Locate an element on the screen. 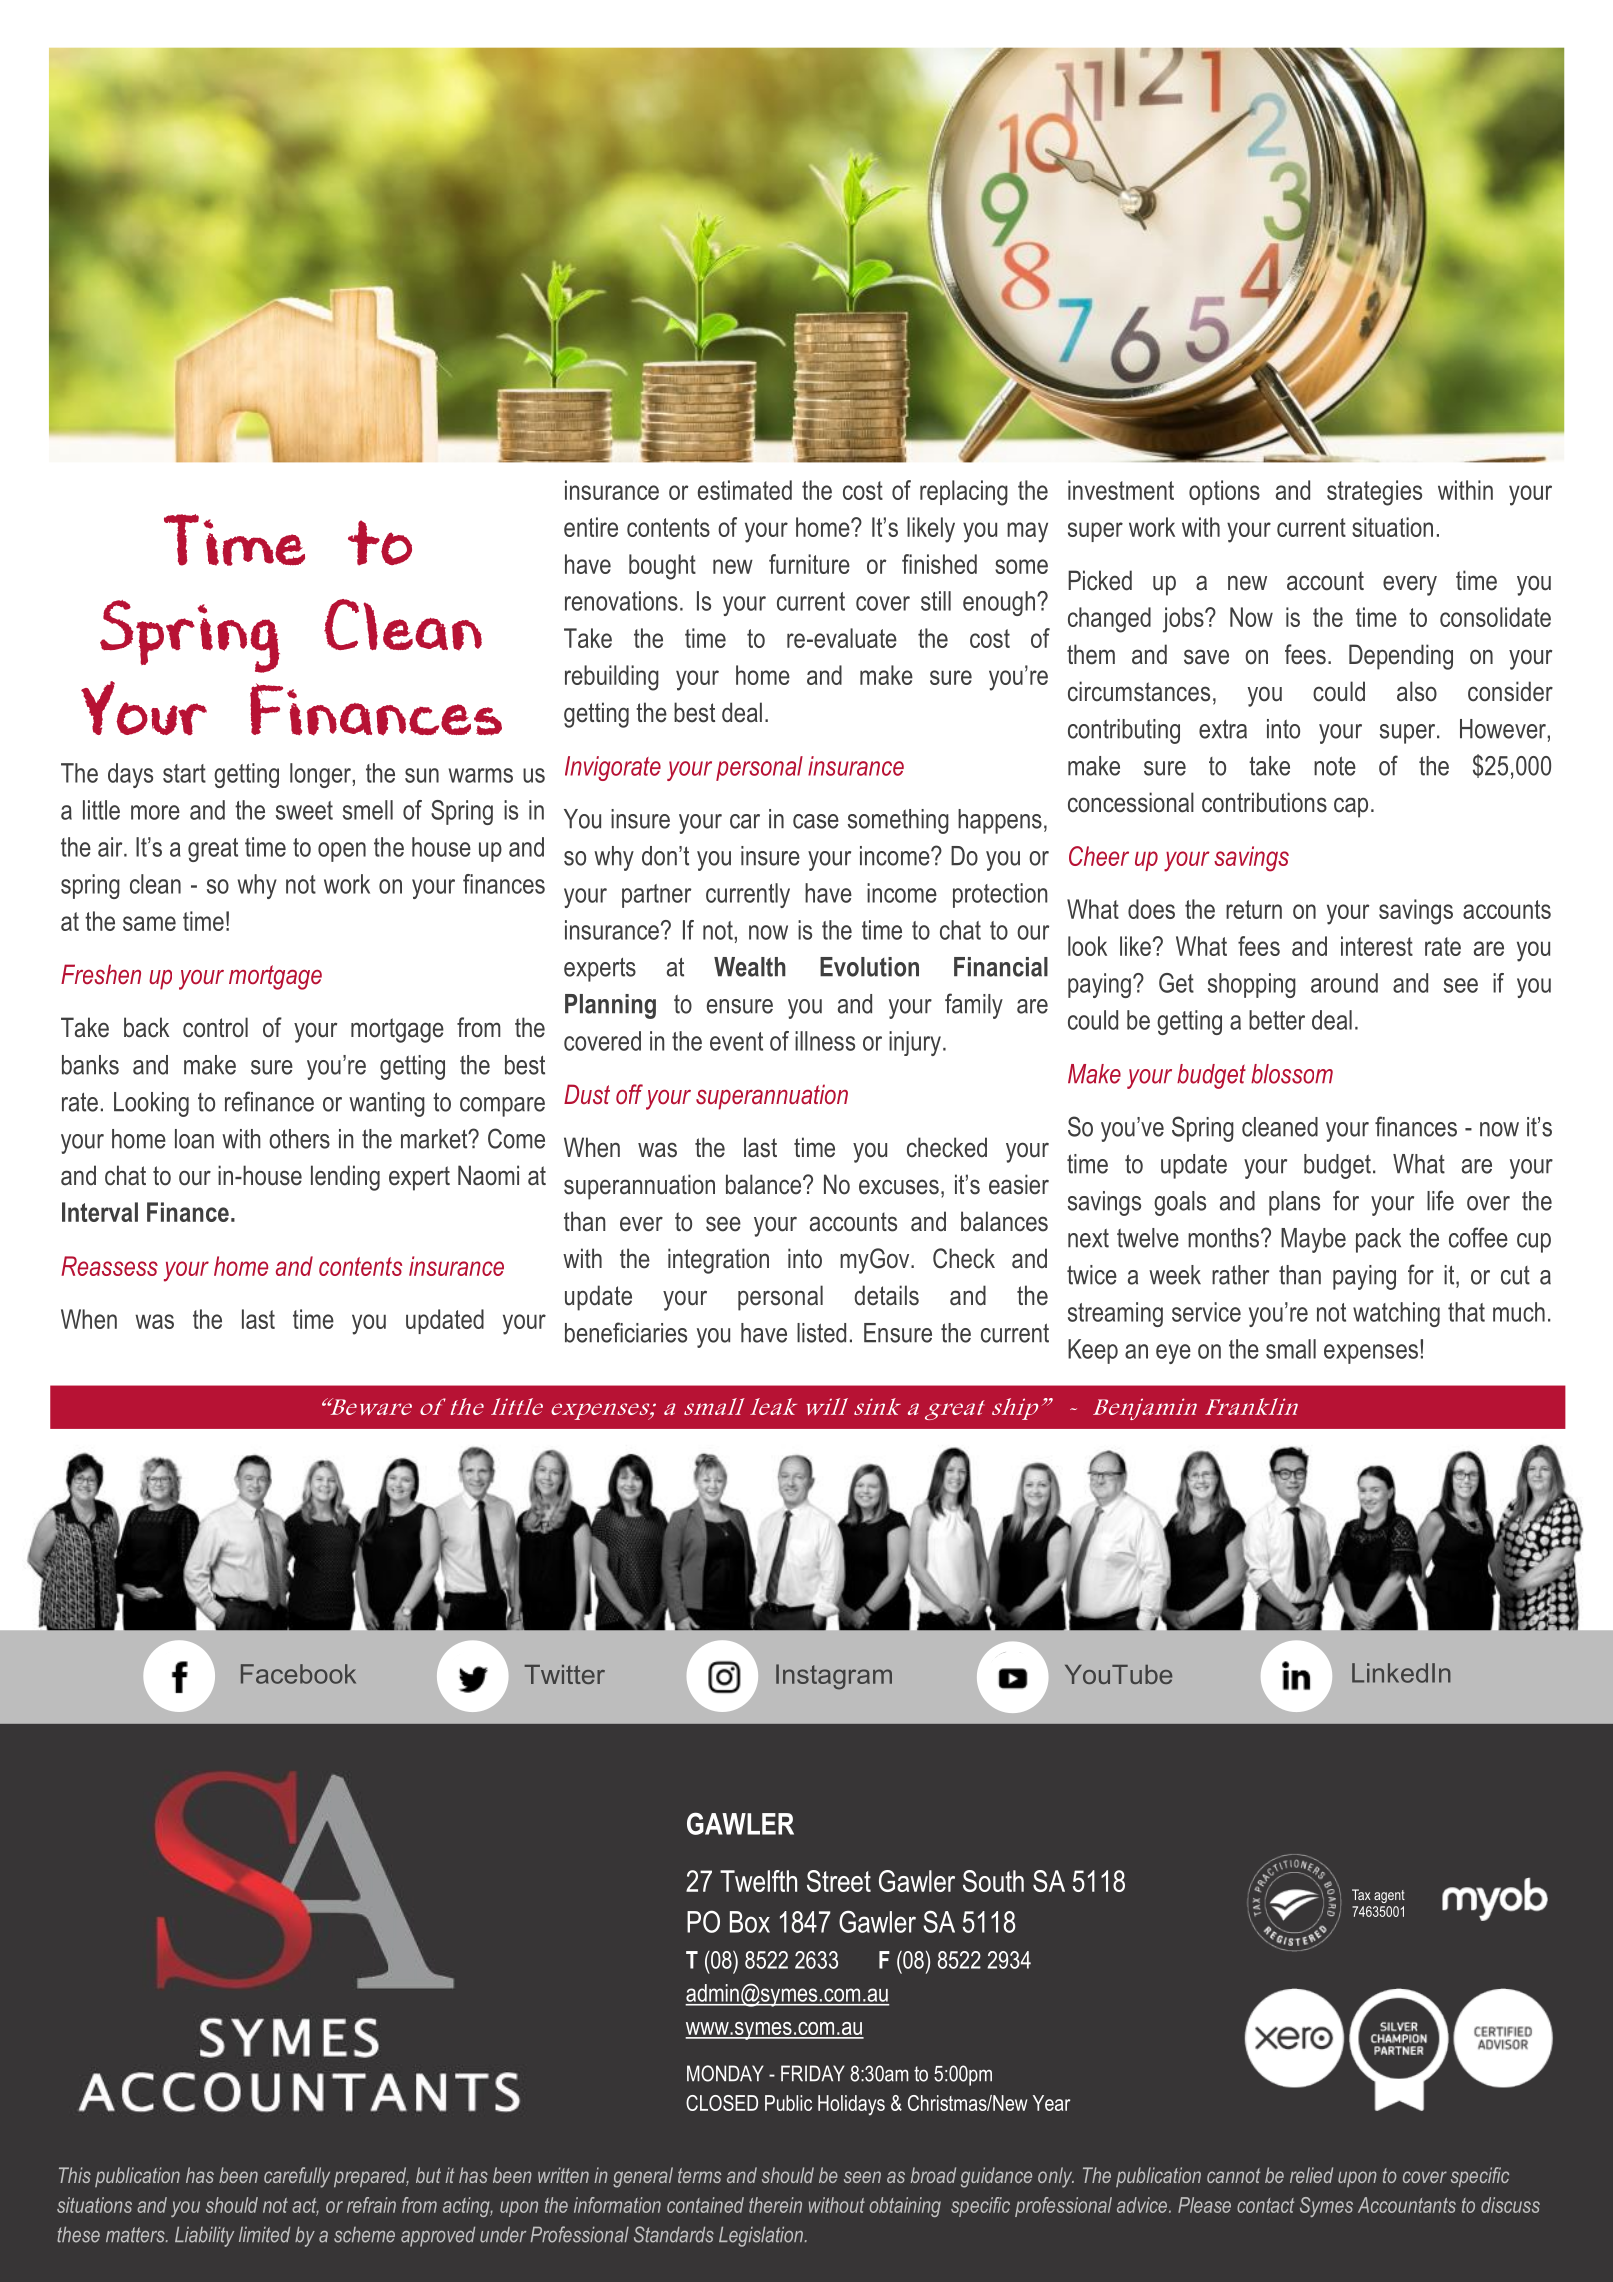  options is located at coordinates (1224, 492).
